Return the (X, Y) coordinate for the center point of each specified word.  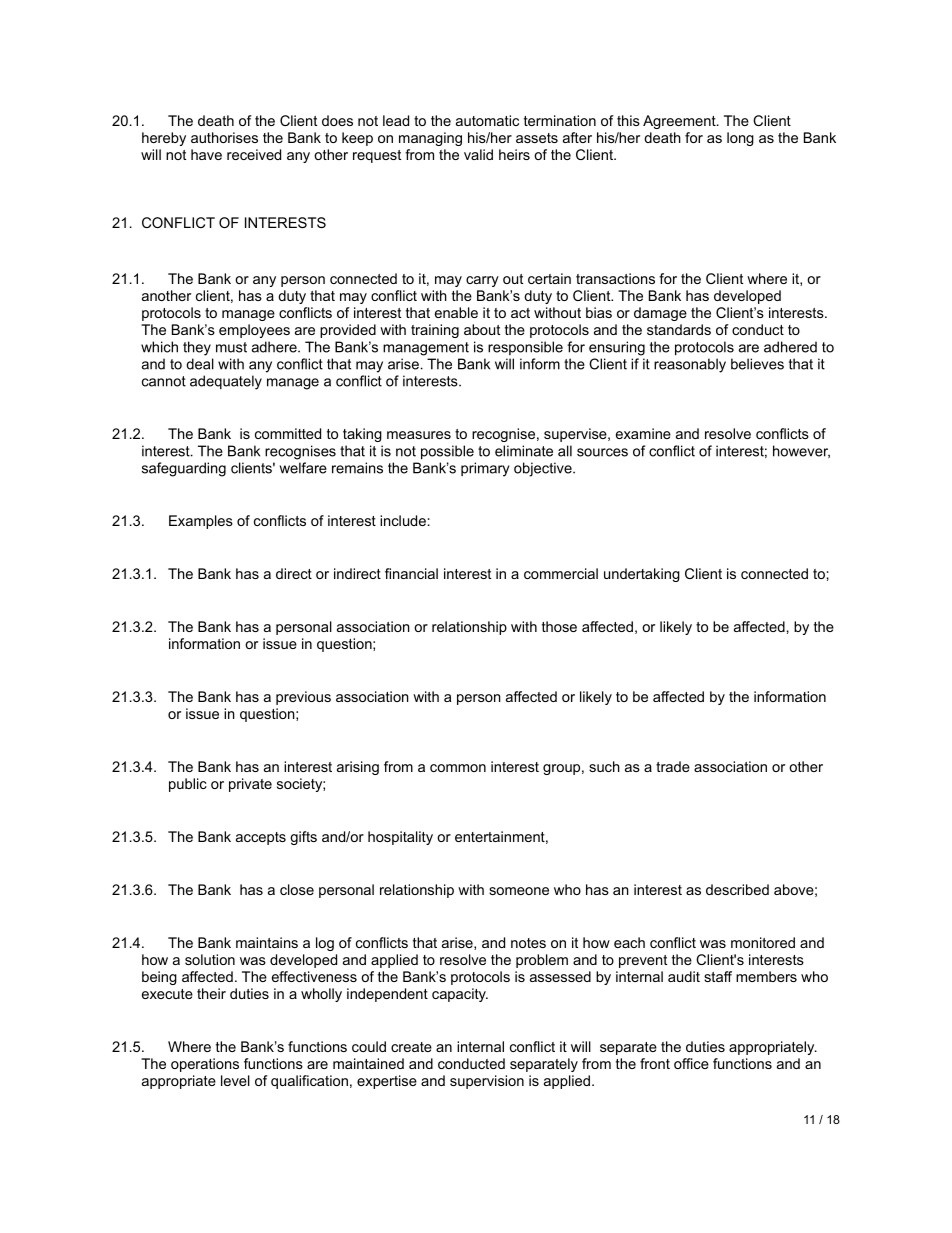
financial (411, 573)
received (254, 154)
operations (205, 1065)
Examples (201, 522)
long (740, 139)
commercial (561, 573)
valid (478, 154)
